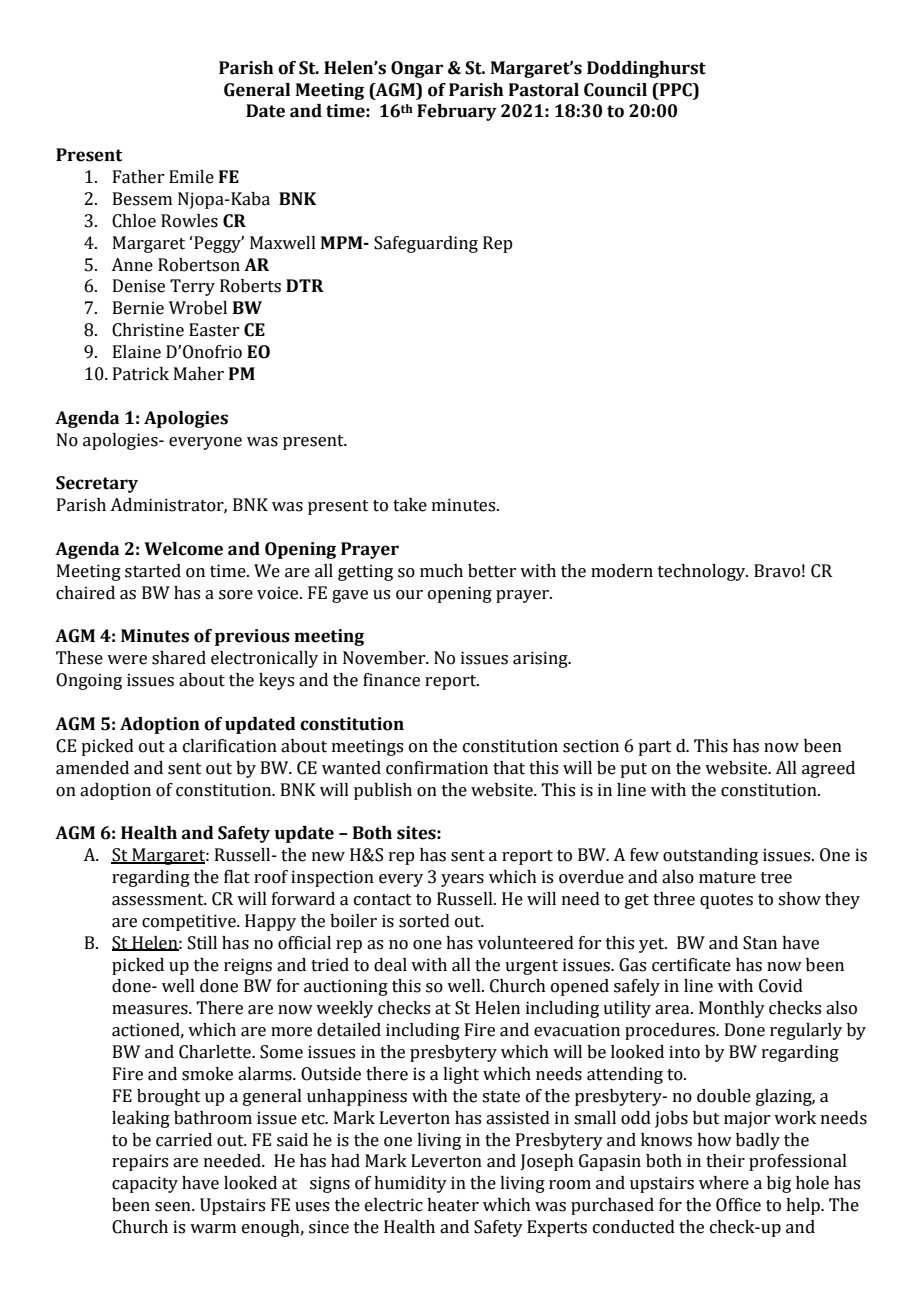 This screenshot has width=924, height=1309. What do you see at coordinates (777, 571) in the screenshot?
I see `Bravo` at bounding box center [777, 571].
